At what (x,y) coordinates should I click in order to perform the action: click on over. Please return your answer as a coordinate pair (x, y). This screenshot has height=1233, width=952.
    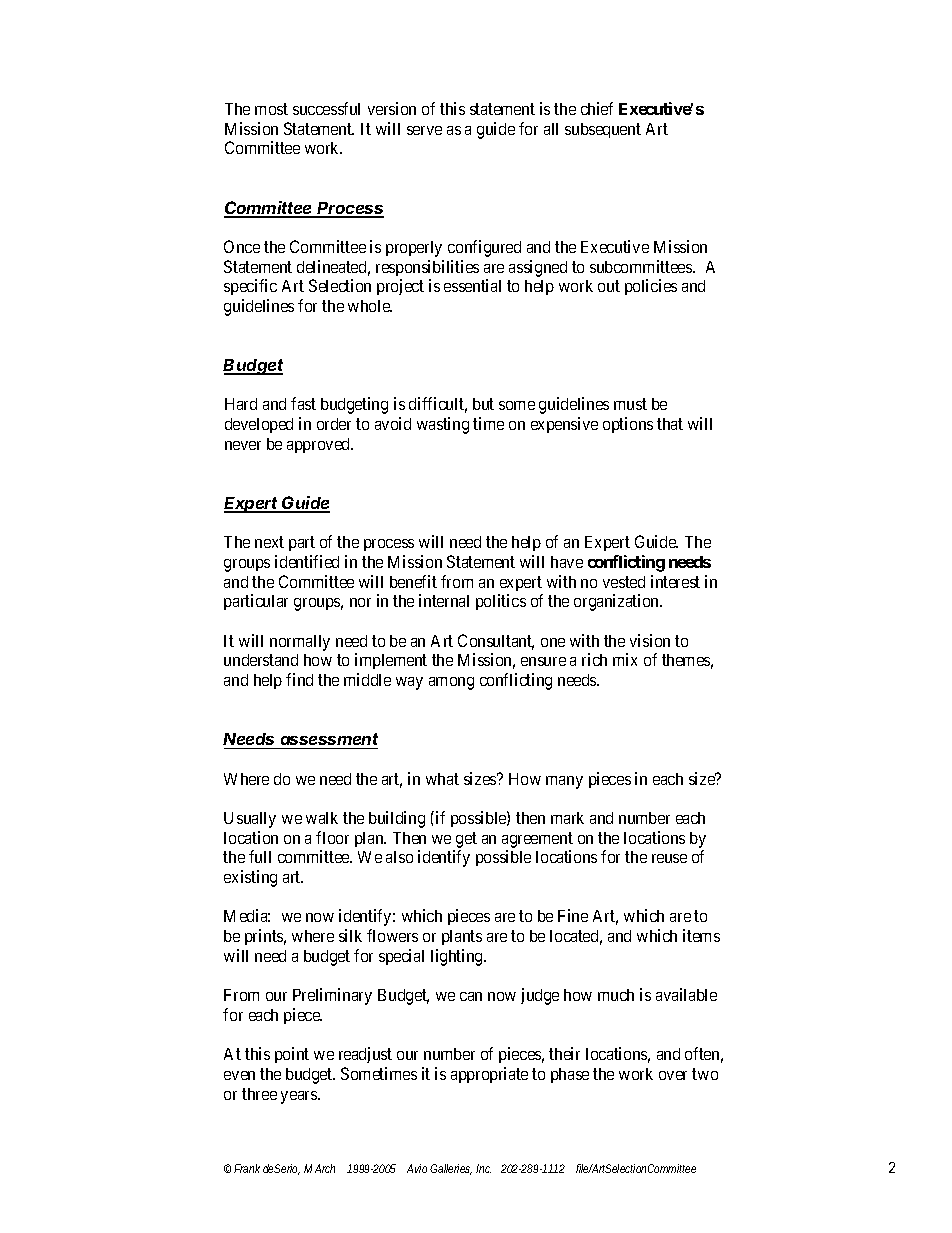
    Looking at the image, I should click on (673, 1075).
